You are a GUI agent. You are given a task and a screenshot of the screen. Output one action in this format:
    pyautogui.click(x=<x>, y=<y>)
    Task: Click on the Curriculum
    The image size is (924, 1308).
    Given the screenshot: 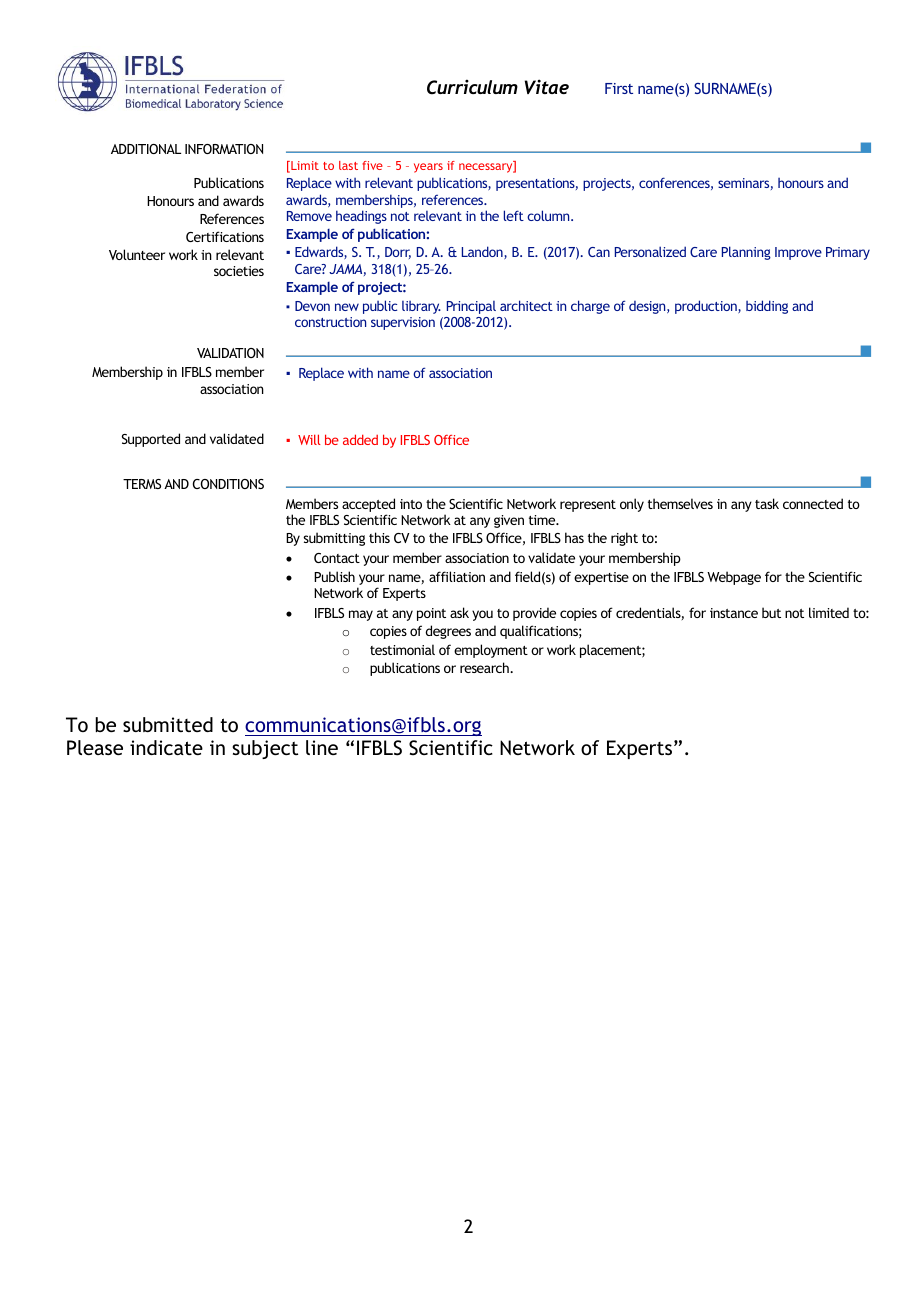 What is the action you would take?
    pyautogui.click(x=472, y=87)
